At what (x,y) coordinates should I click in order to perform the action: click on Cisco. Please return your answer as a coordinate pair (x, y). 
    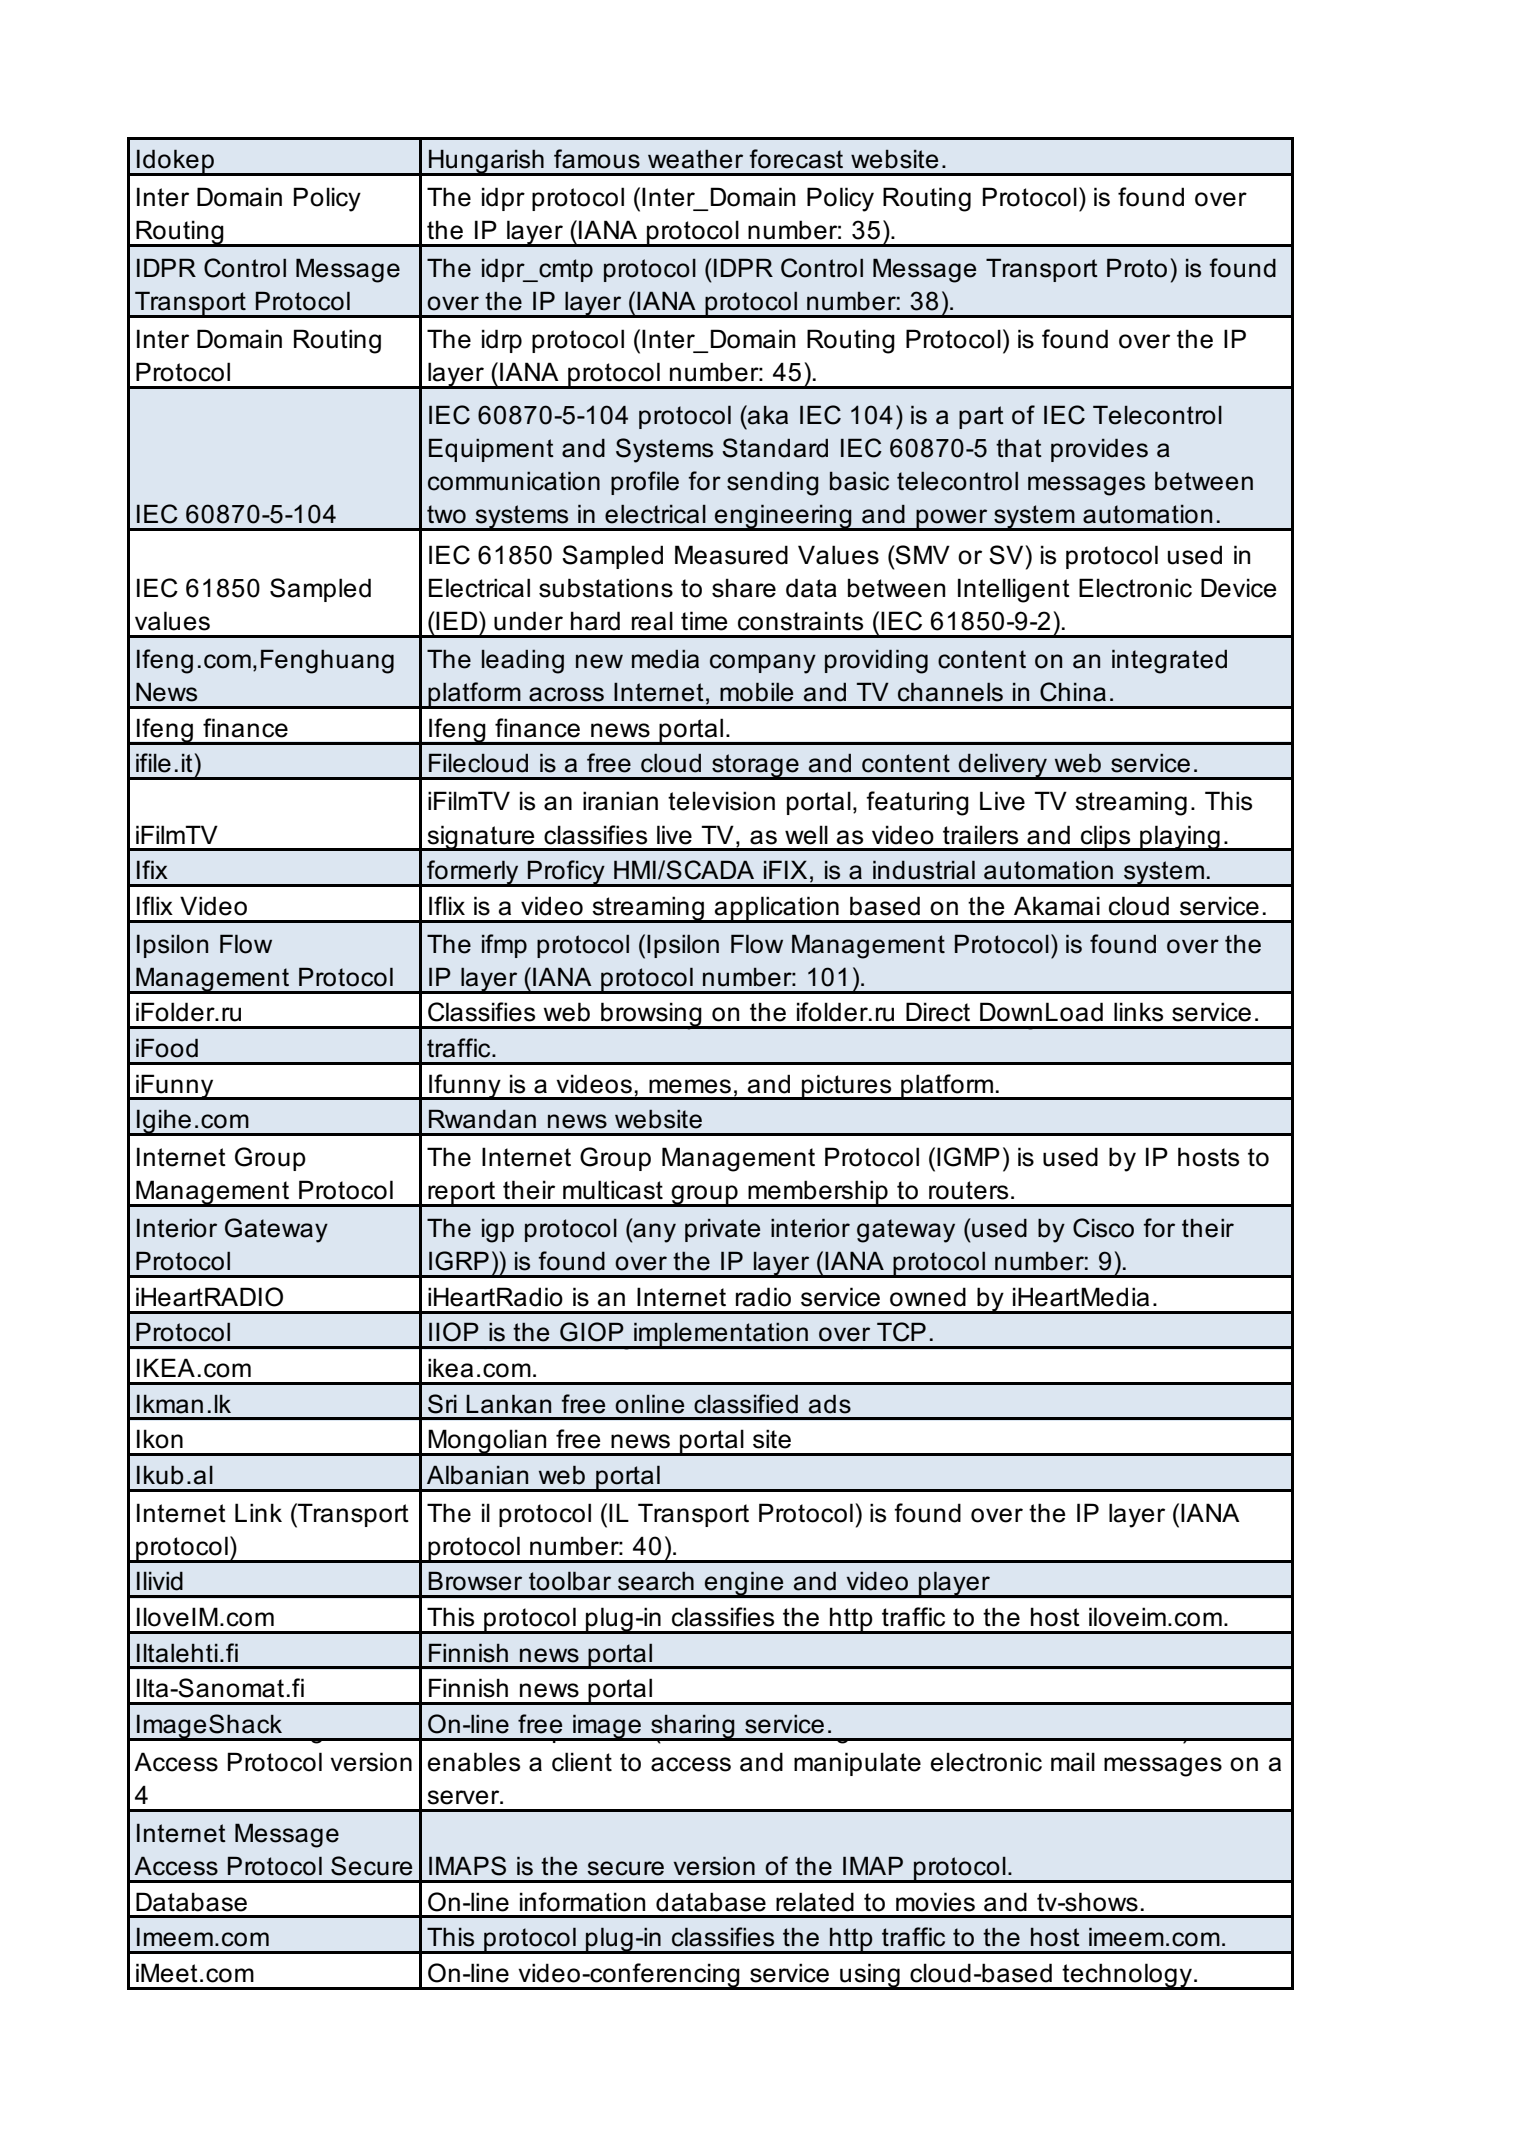
    Looking at the image, I should click on (1103, 1228).
